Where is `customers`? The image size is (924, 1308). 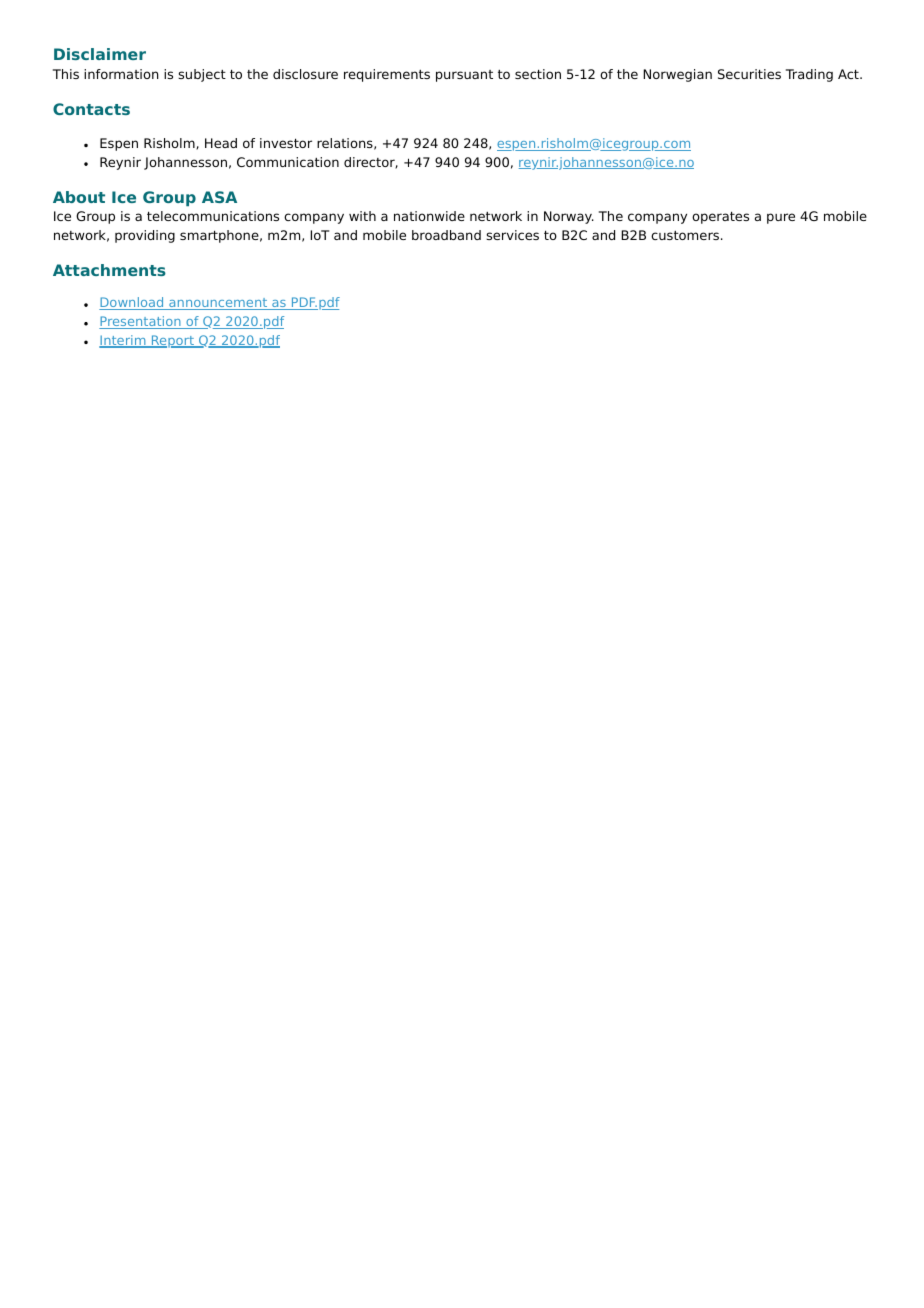
customers is located at coordinates (685, 235).
